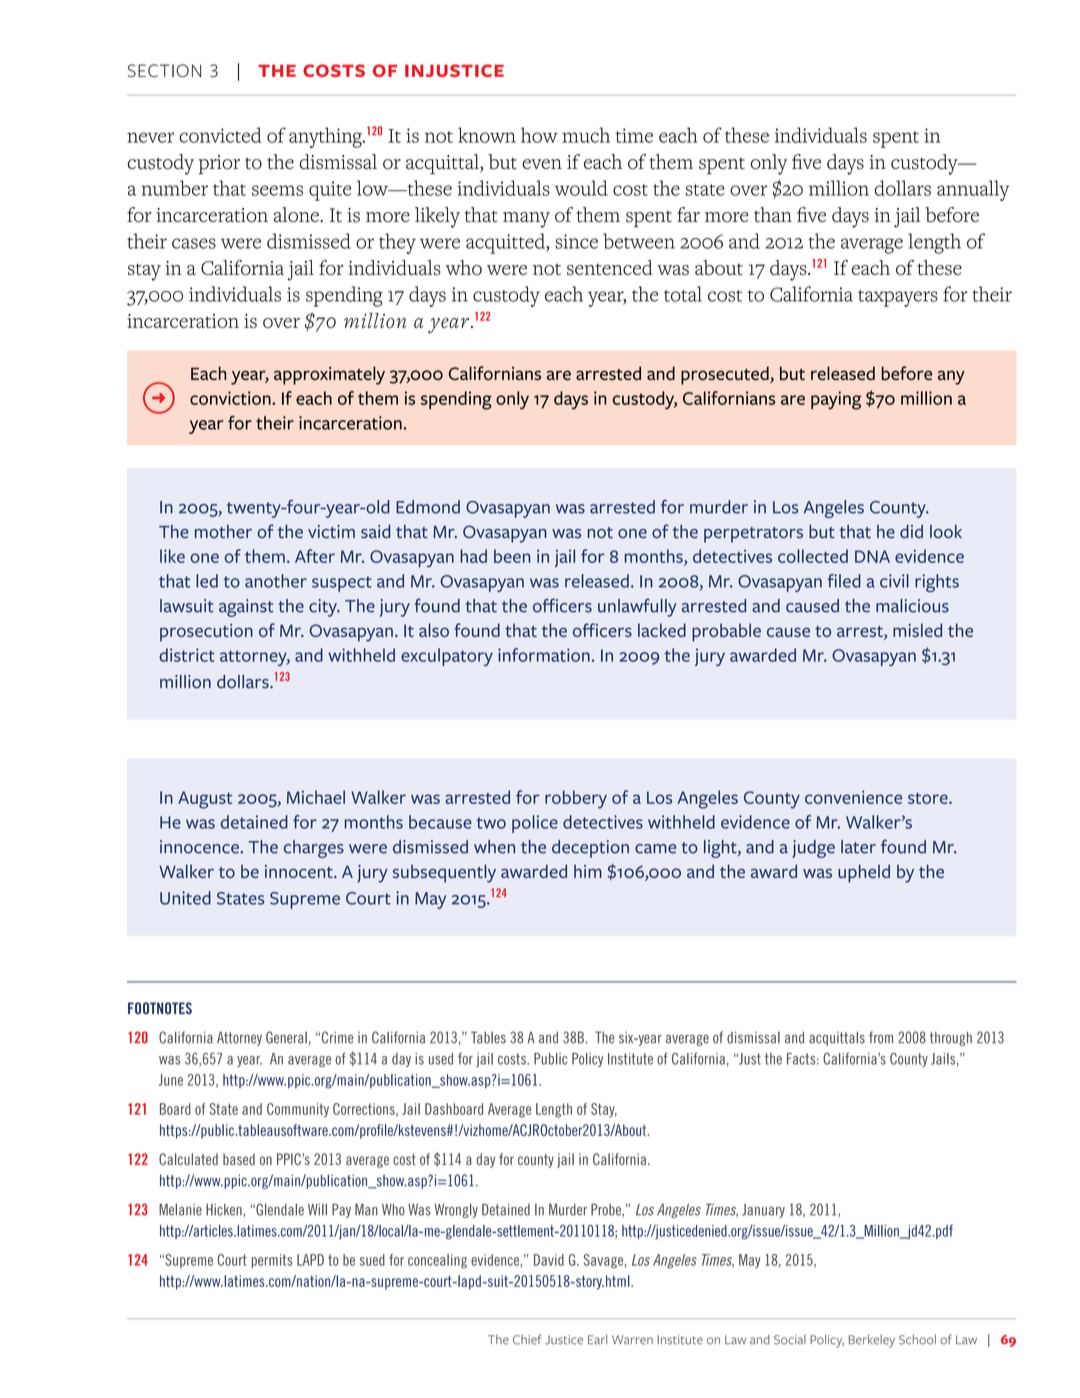 The image size is (1080, 1398). I want to click on from, so click(881, 1037).
